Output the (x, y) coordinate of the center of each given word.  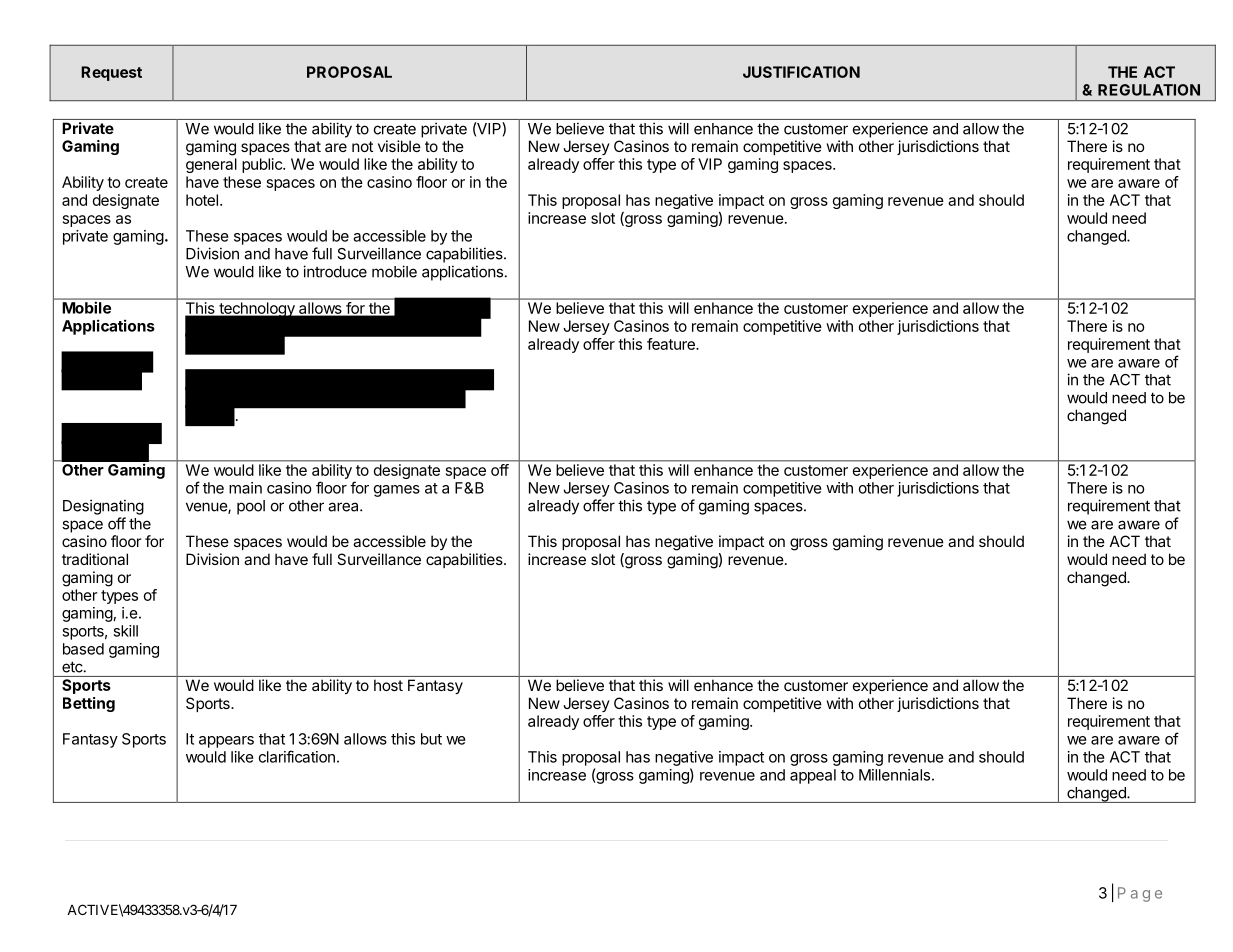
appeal (813, 776)
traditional (95, 559)
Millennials (894, 775)
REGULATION (1149, 90)
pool (251, 507)
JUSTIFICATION (801, 72)
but (431, 739)
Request (111, 73)
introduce (335, 271)
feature (672, 344)
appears (226, 742)
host (388, 685)
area (344, 507)
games (397, 491)
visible (399, 146)
